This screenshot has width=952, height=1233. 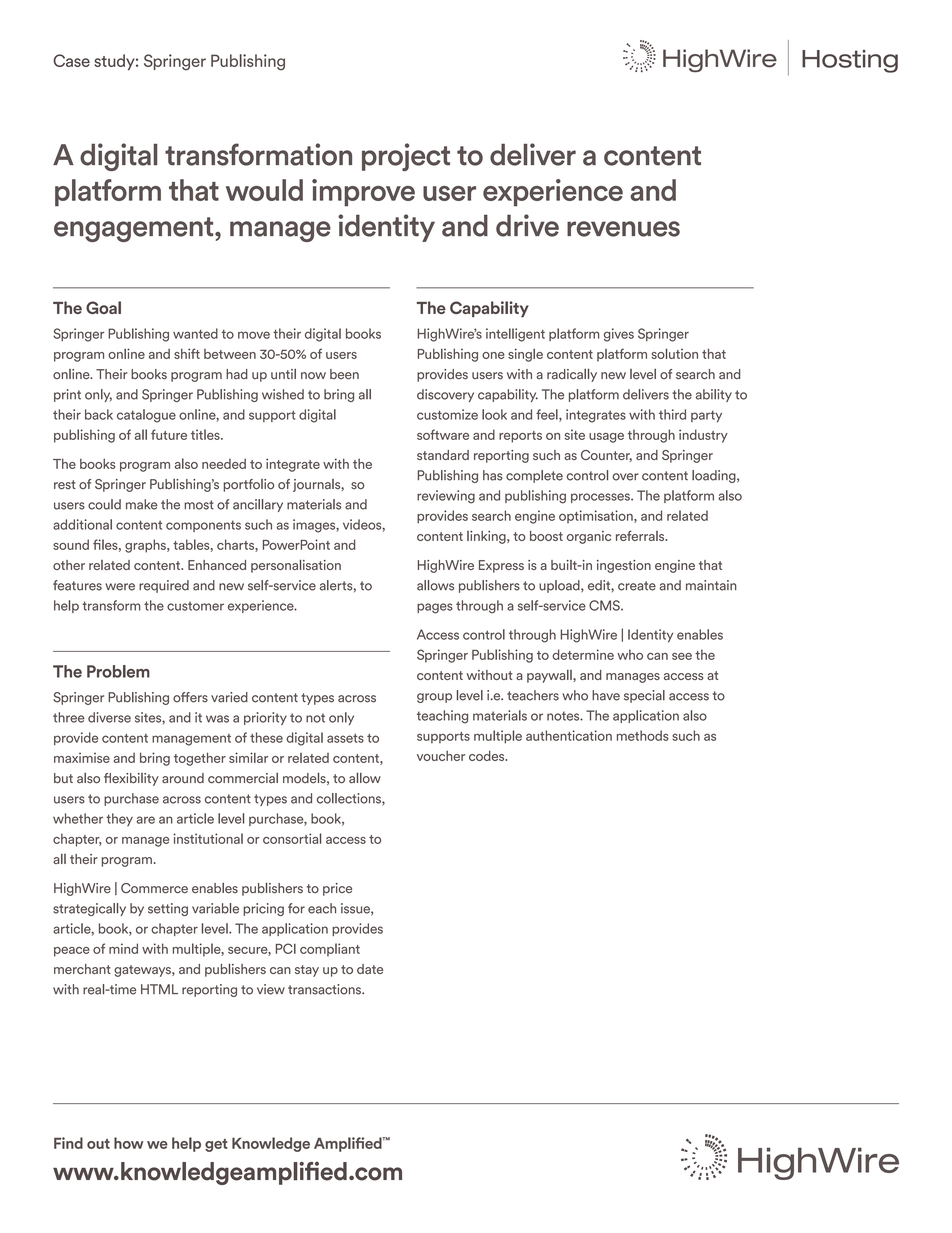 I want to click on pages, so click(x=435, y=608).
